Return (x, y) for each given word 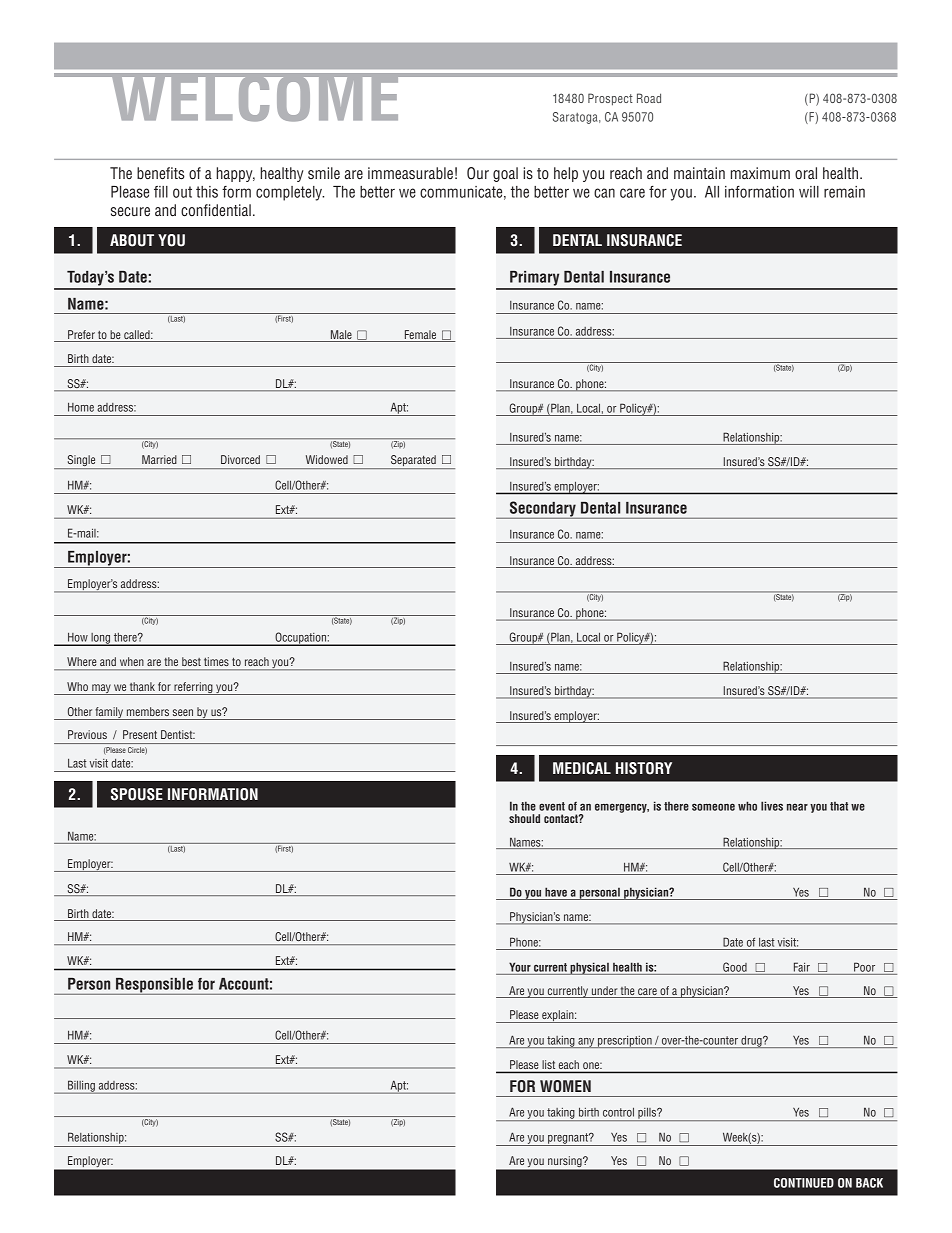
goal (505, 174)
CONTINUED (804, 1183)
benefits (160, 173)
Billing (81, 1087)
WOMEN (565, 1086)
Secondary (542, 510)
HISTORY (644, 768)
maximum (760, 173)
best (191, 661)
